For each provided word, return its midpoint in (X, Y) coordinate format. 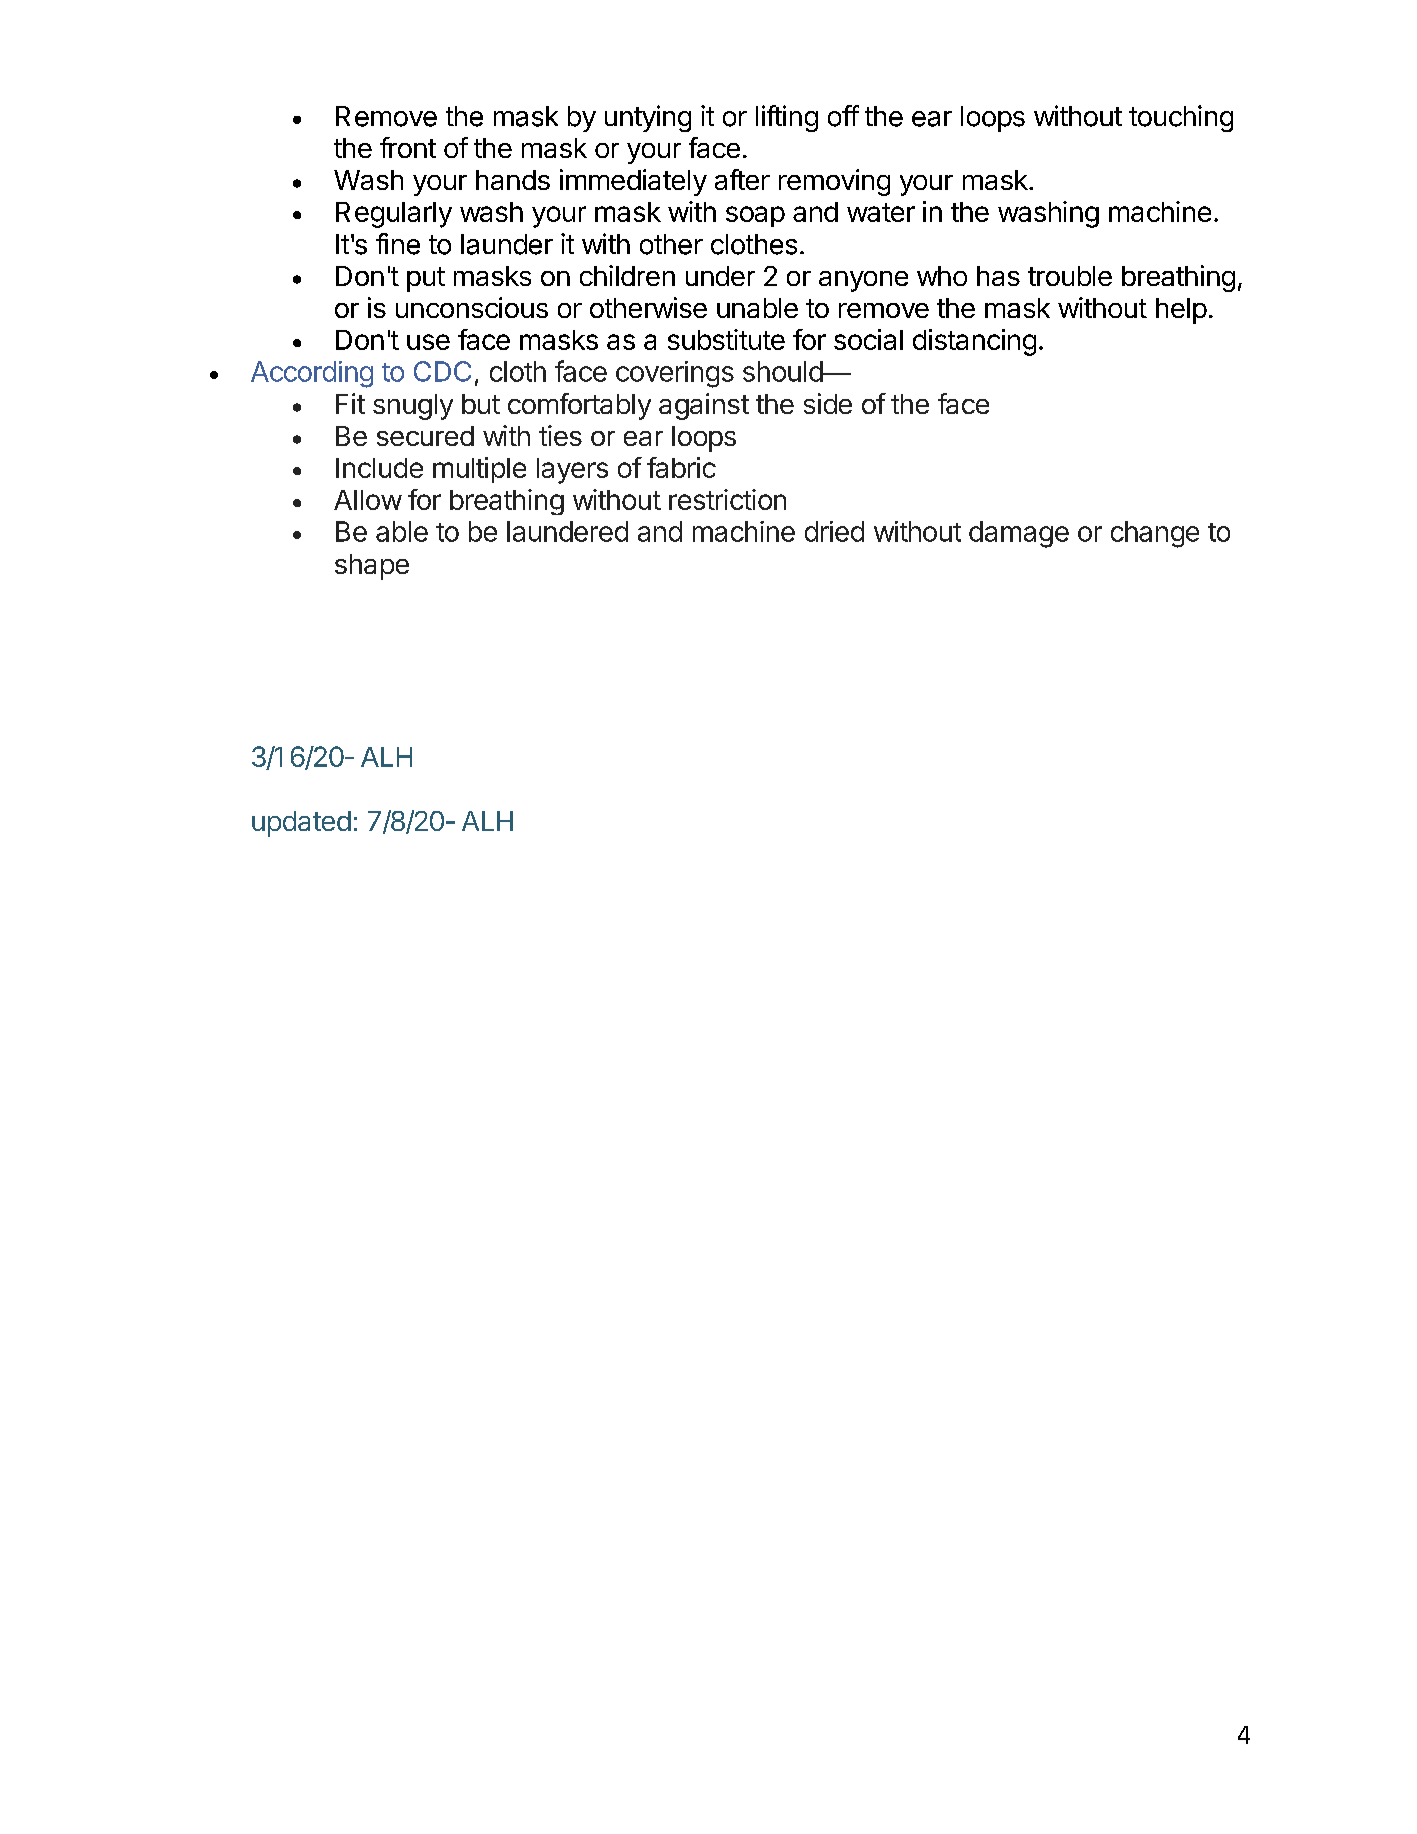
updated (301, 824)
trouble (1070, 276)
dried (834, 531)
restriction (727, 499)
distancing (974, 342)
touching (1181, 118)
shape (372, 567)
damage (1019, 534)
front (408, 147)
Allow (368, 500)
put (426, 279)
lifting (787, 118)
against (704, 406)
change (1155, 534)
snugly (413, 407)
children (627, 275)
